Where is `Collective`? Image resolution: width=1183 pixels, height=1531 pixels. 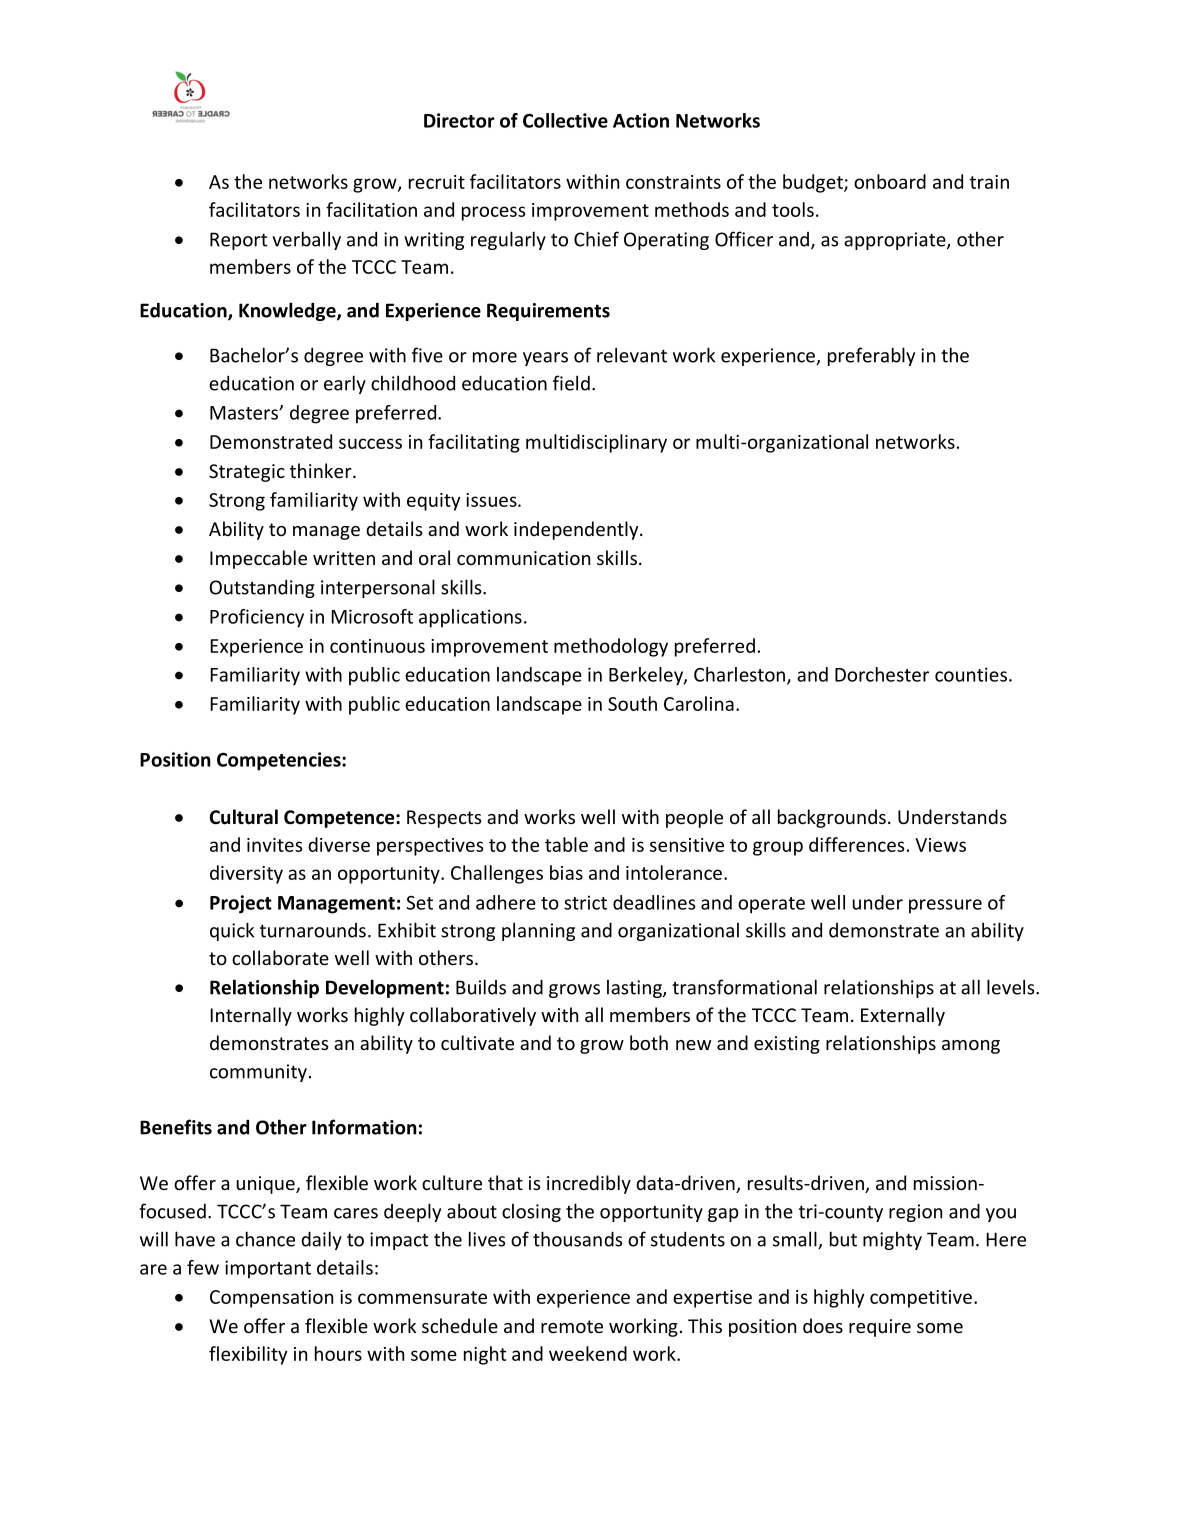 Collective is located at coordinates (565, 120).
